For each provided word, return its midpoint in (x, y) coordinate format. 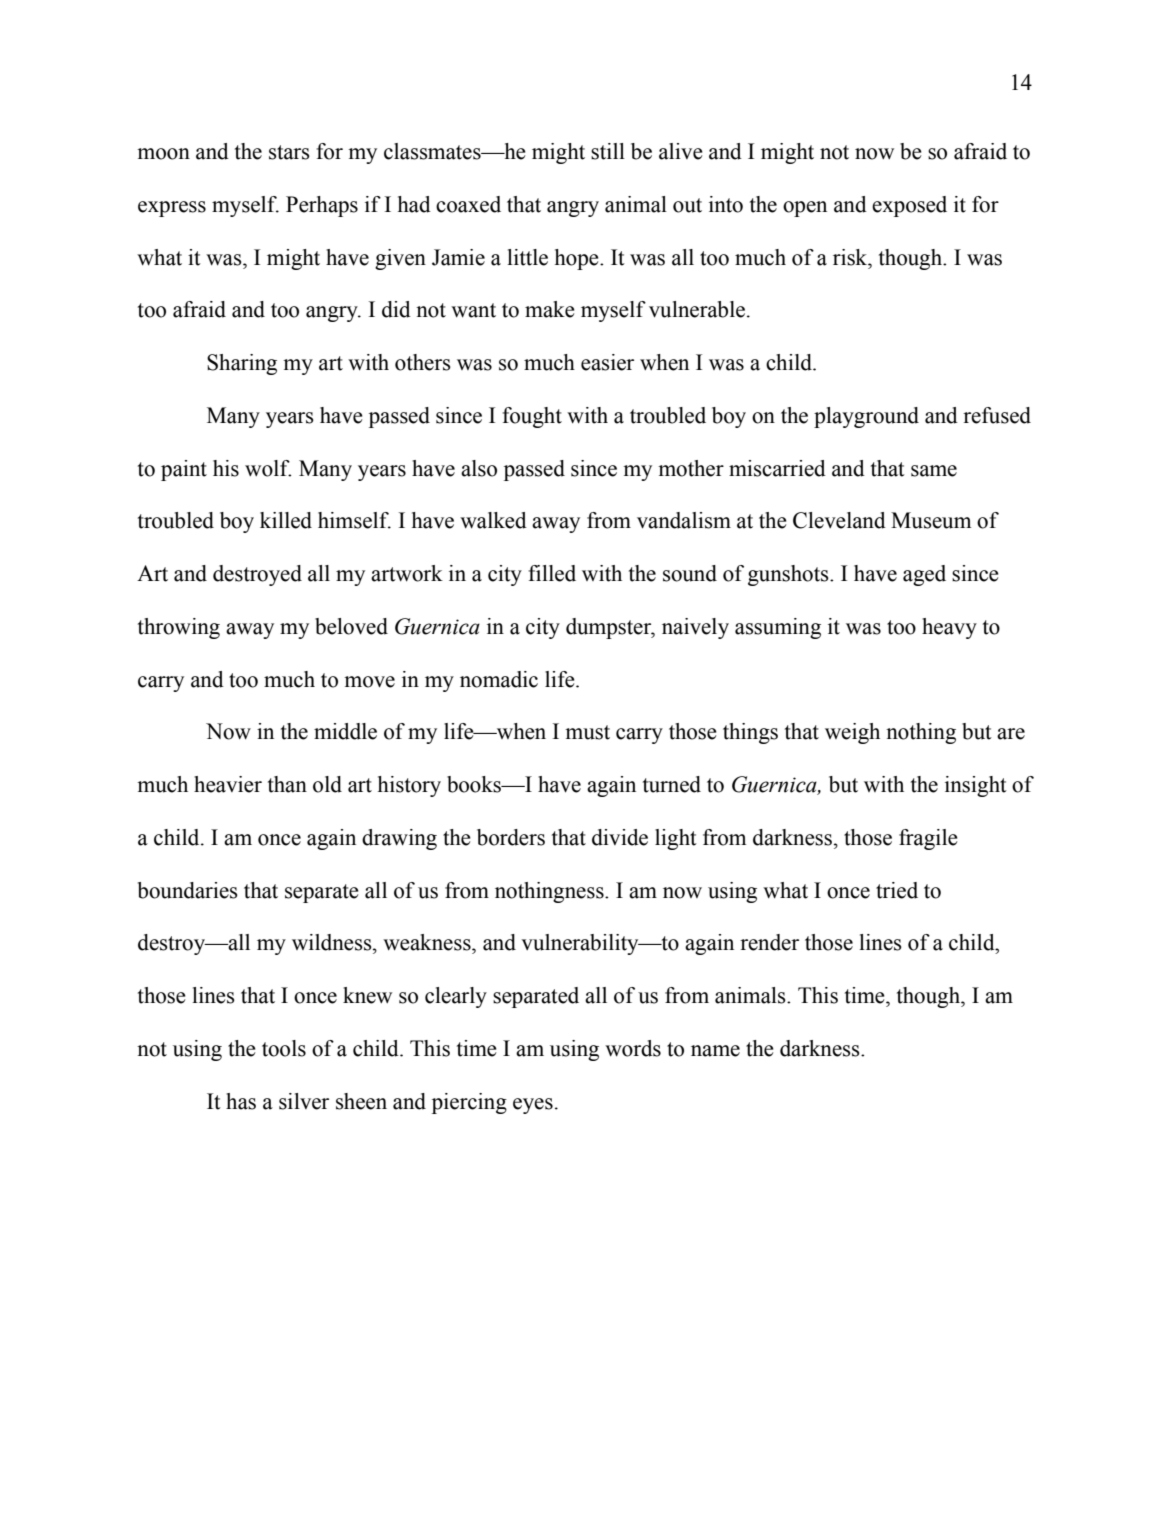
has (241, 1101)
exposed (909, 206)
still (608, 151)
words (633, 1048)
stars (289, 152)
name (715, 1051)
